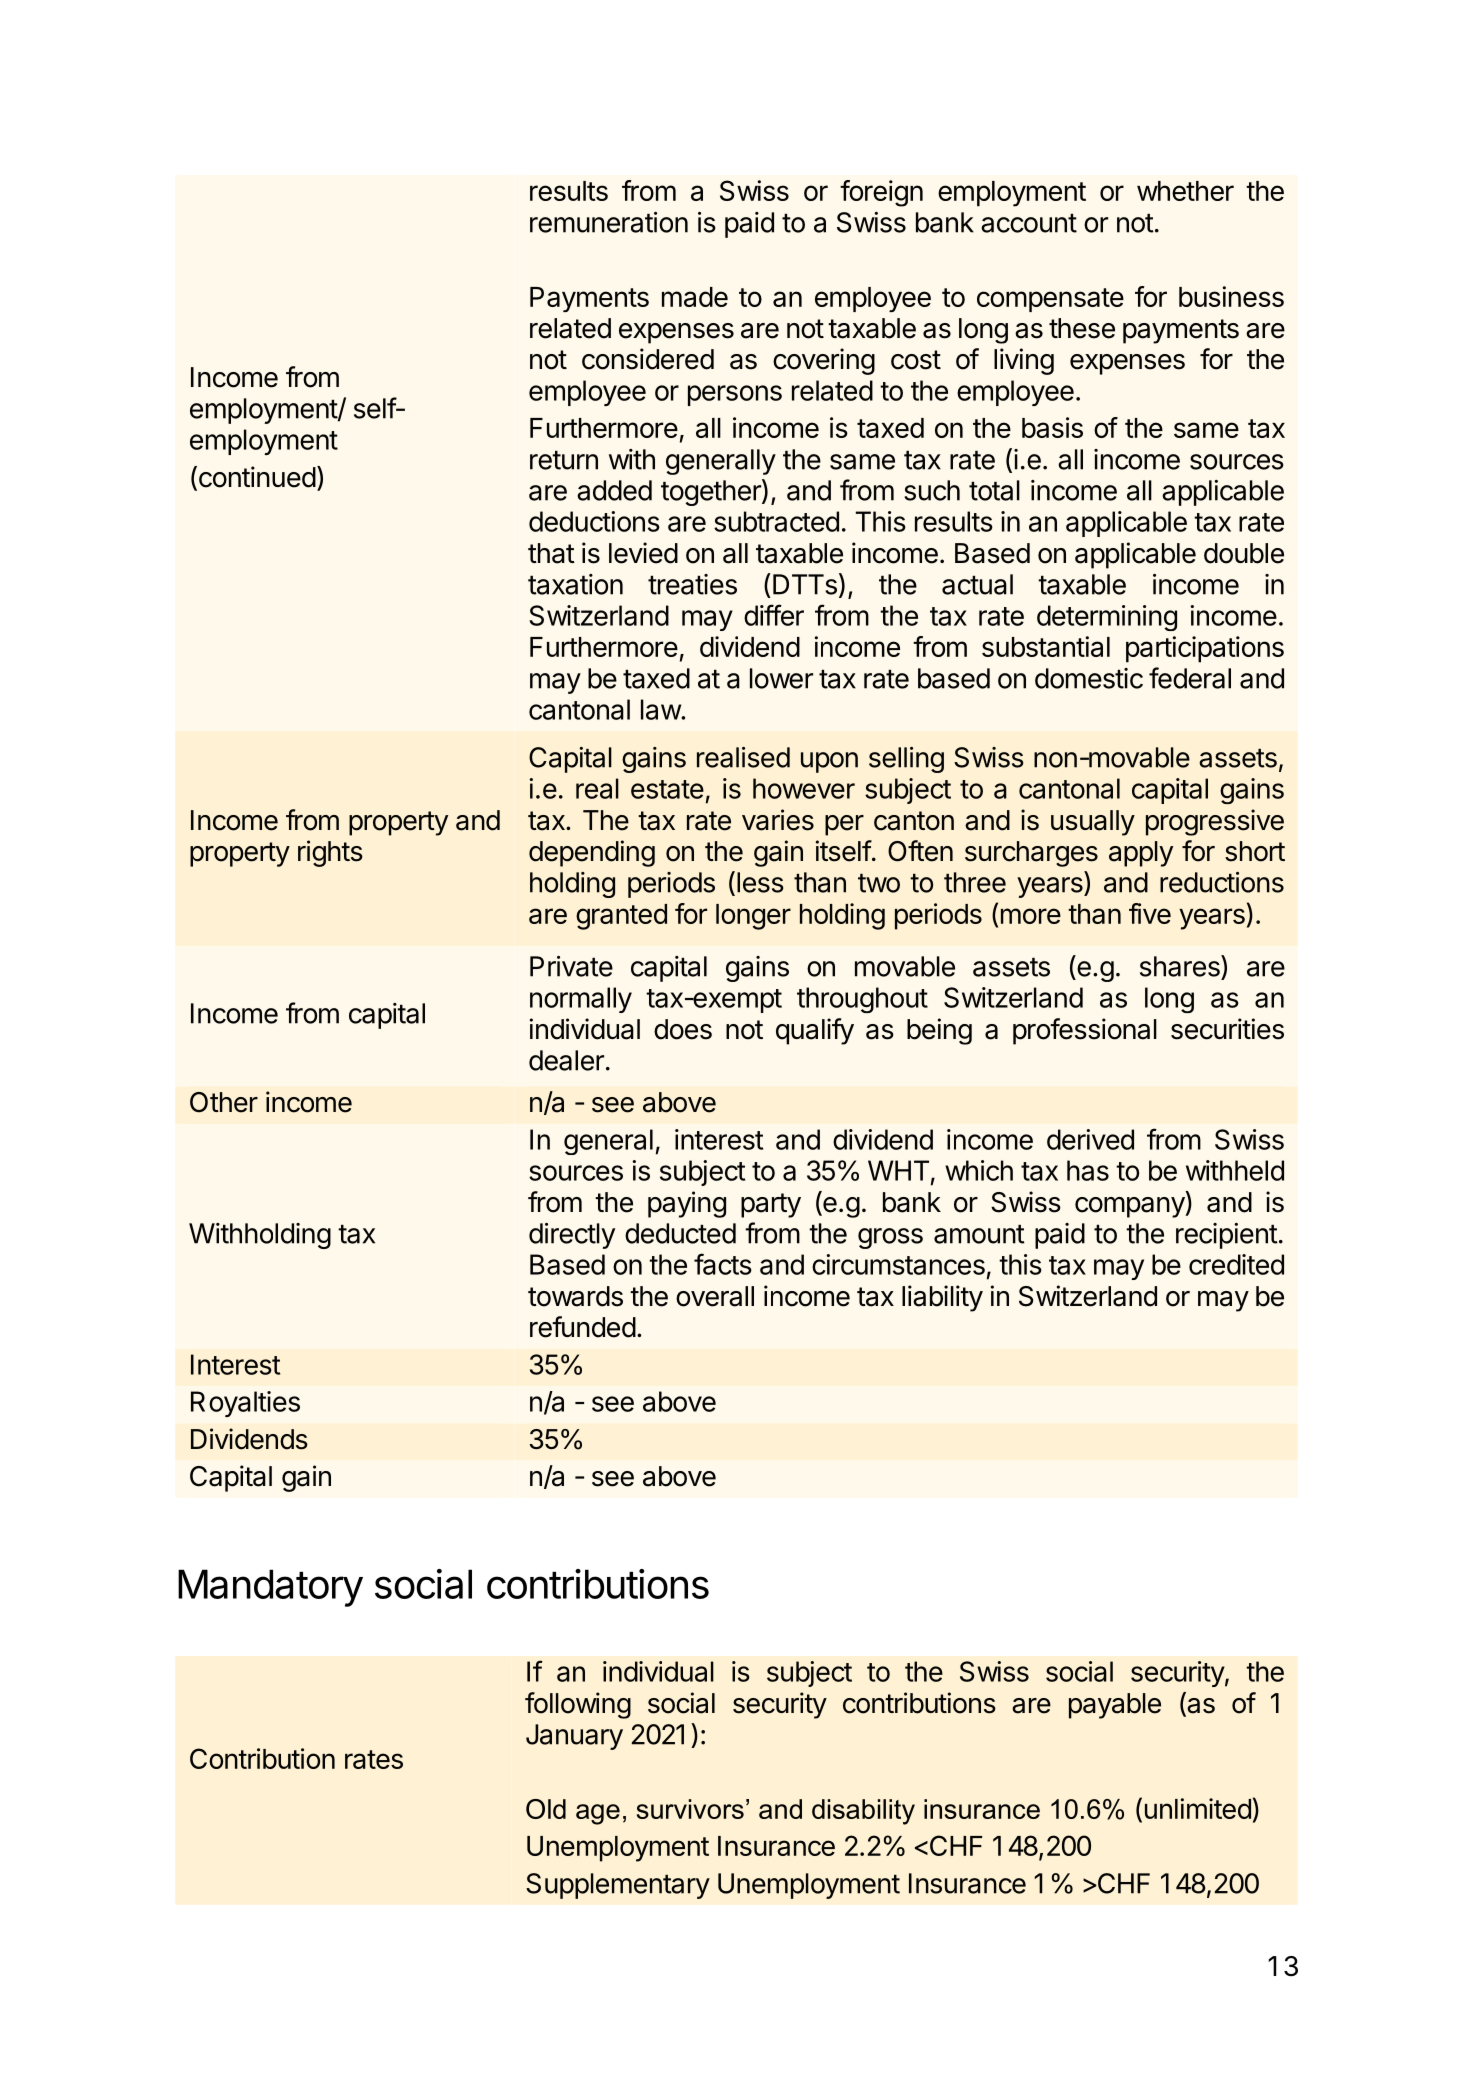 Image resolution: width=1473 pixels, height=2083 pixels. I want to click on whether, so click(1185, 191).
